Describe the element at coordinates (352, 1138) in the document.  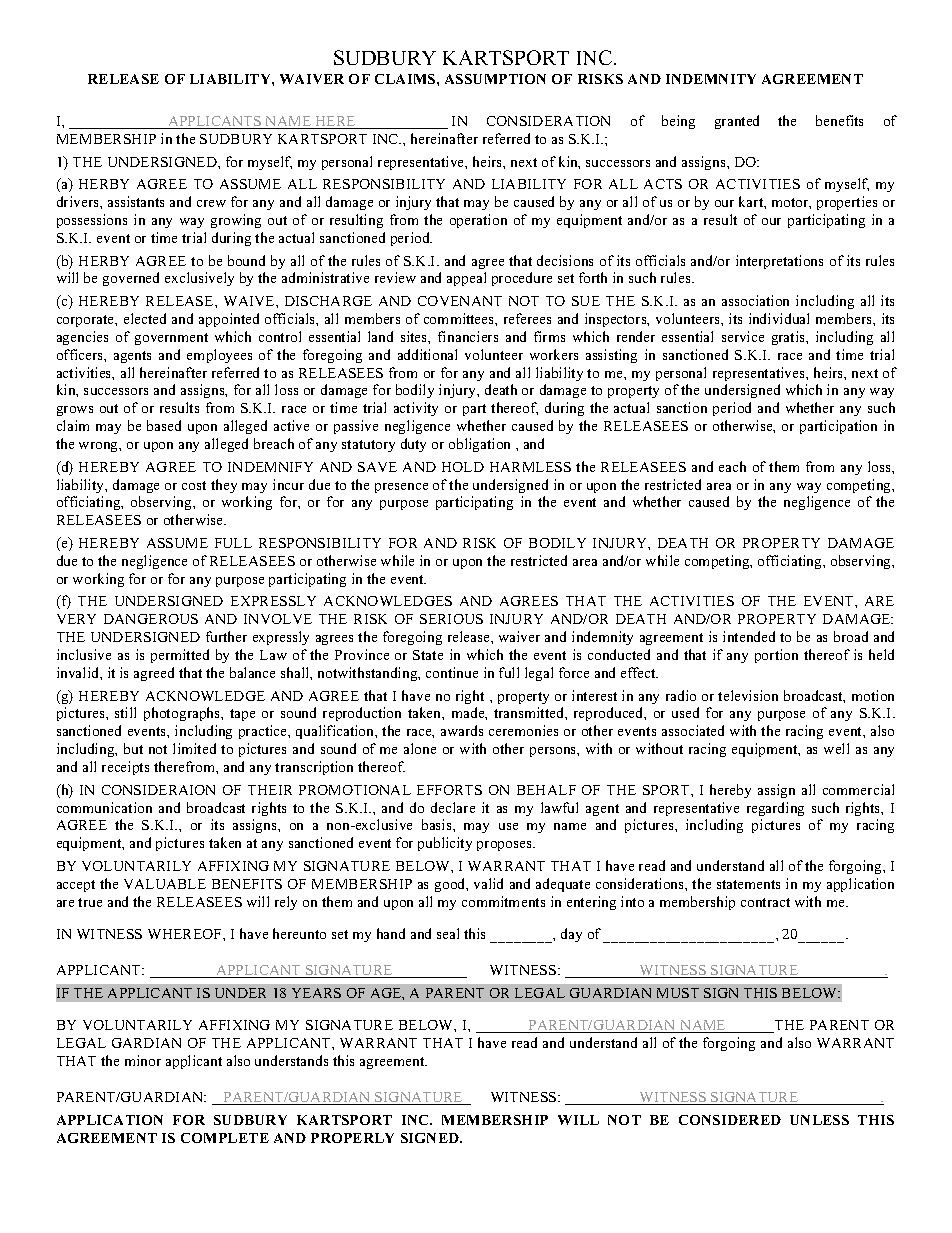
I see `PROPERLY` at that location.
